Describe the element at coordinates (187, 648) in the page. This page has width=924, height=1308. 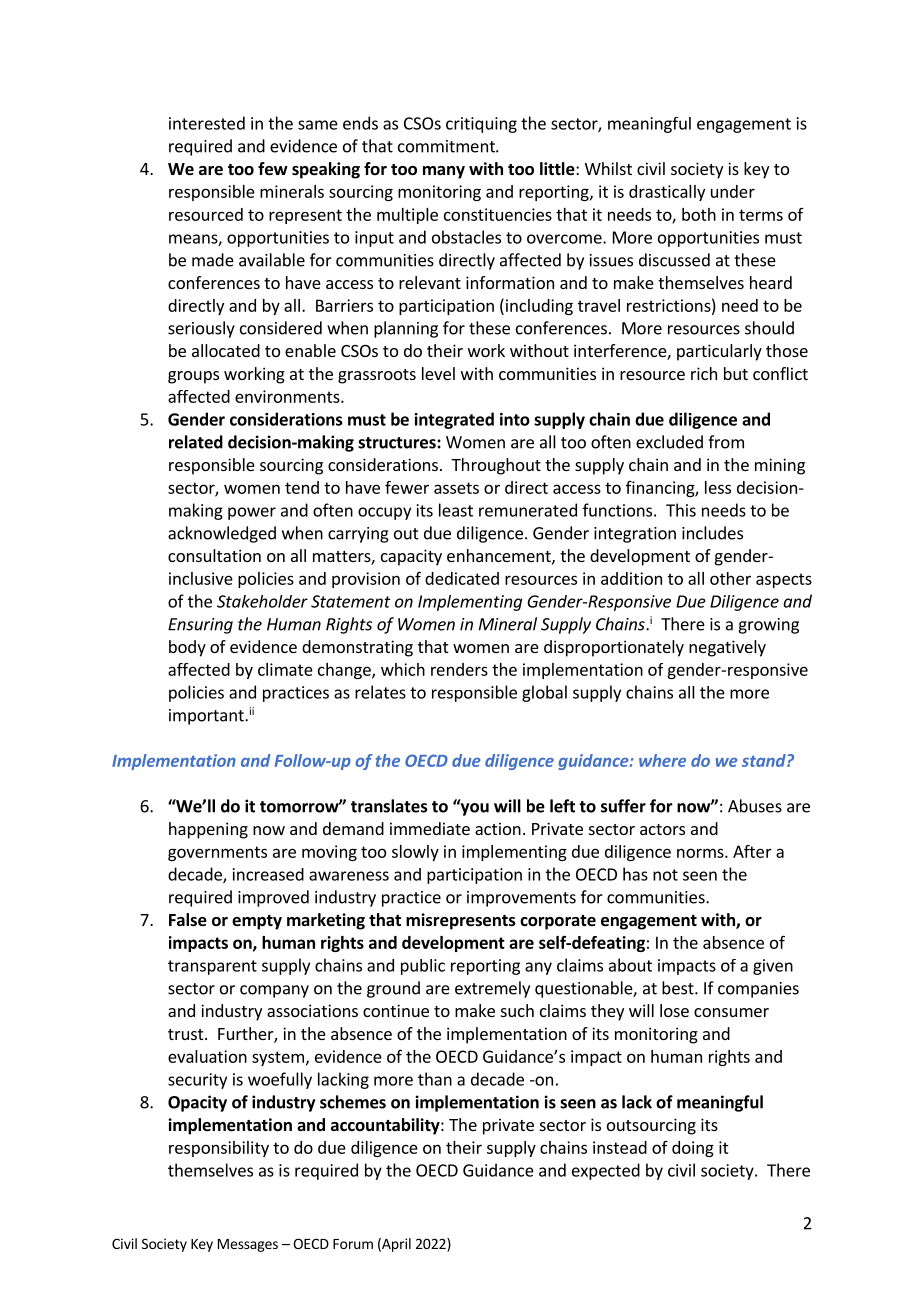
I see `body` at that location.
